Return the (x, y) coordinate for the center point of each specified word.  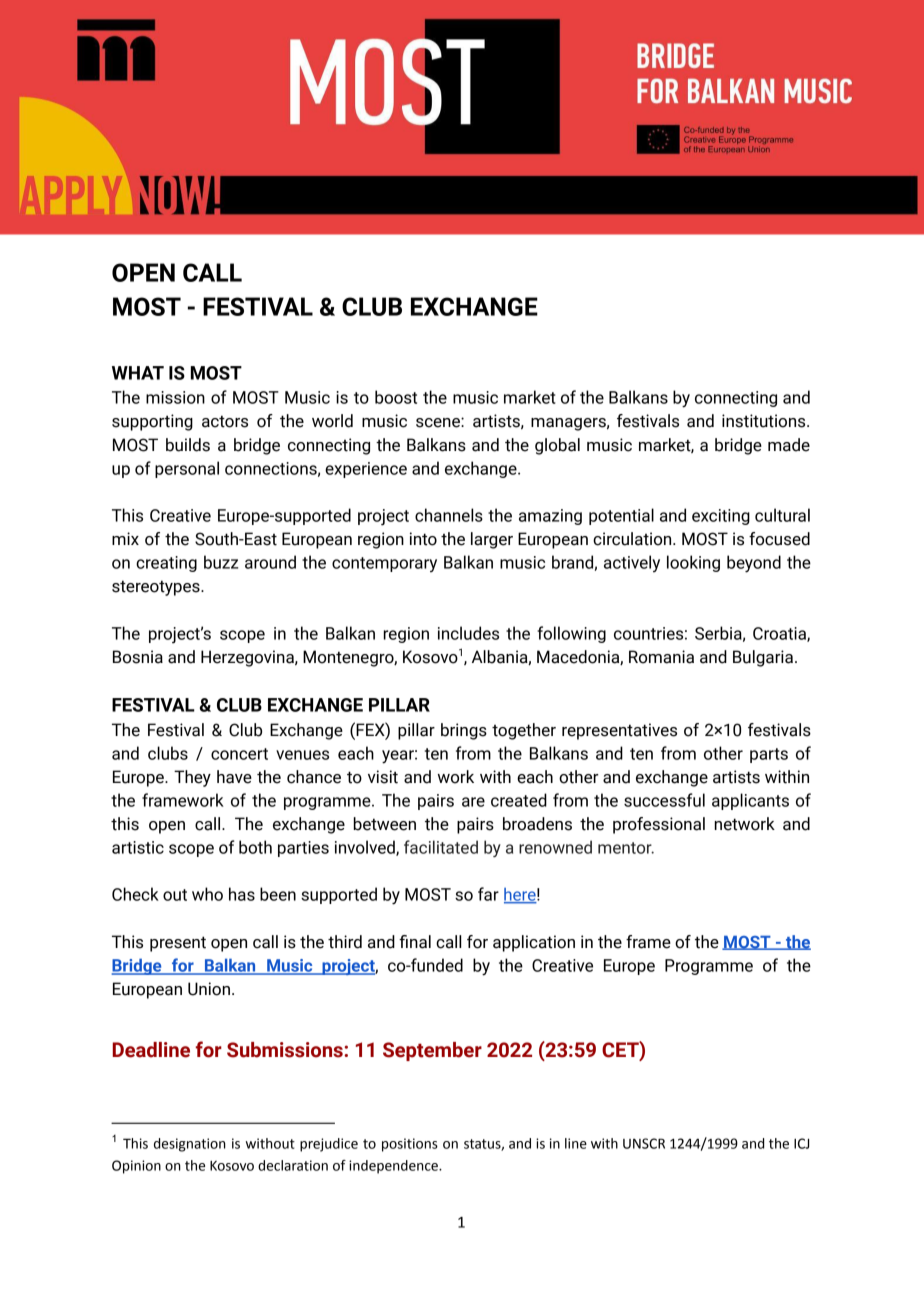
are (473, 802)
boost (396, 397)
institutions (765, 421)
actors (225, 421)
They (192, 778)
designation (190, 1145)
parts (769, 755)
